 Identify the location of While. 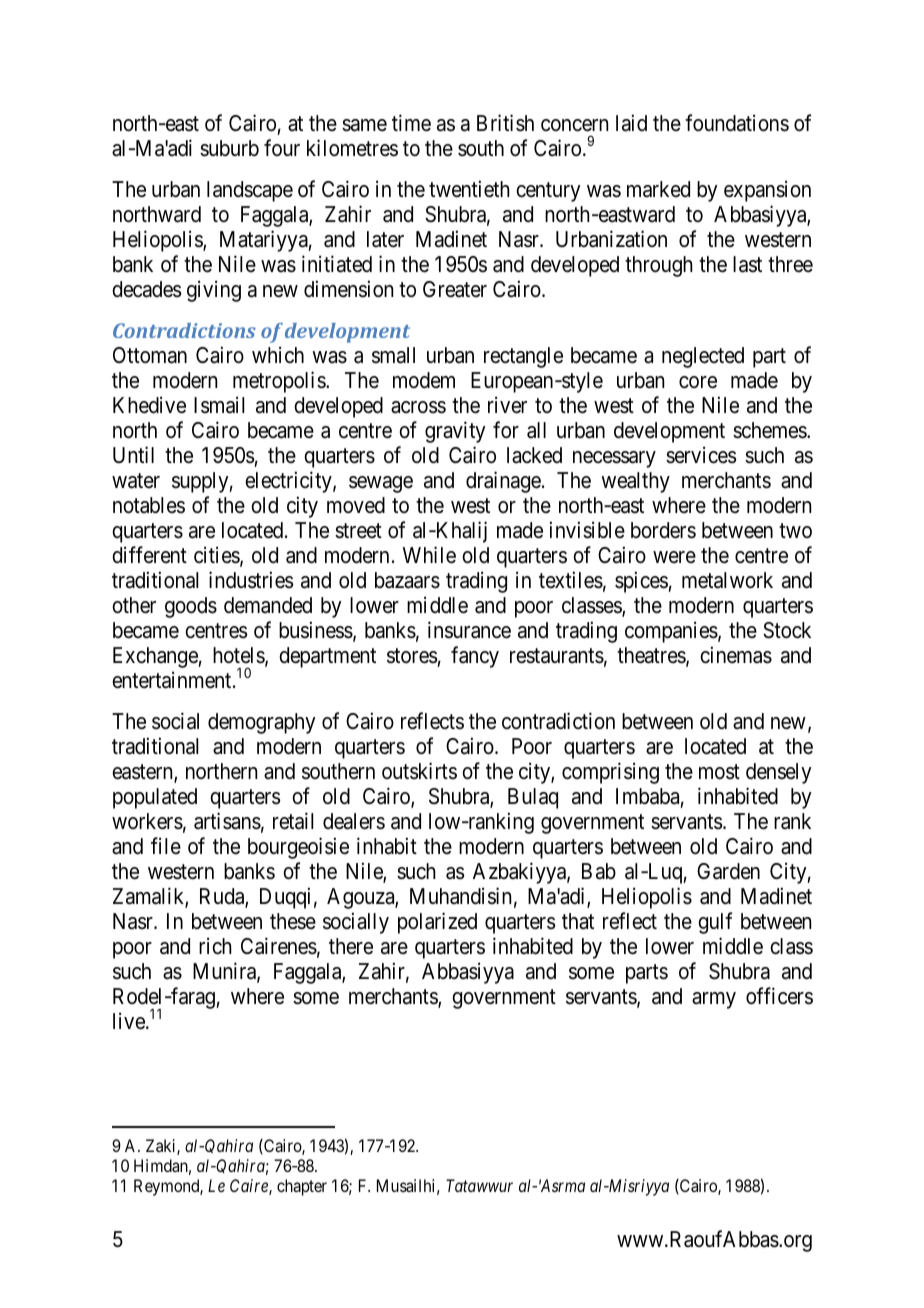
(429, 555).
